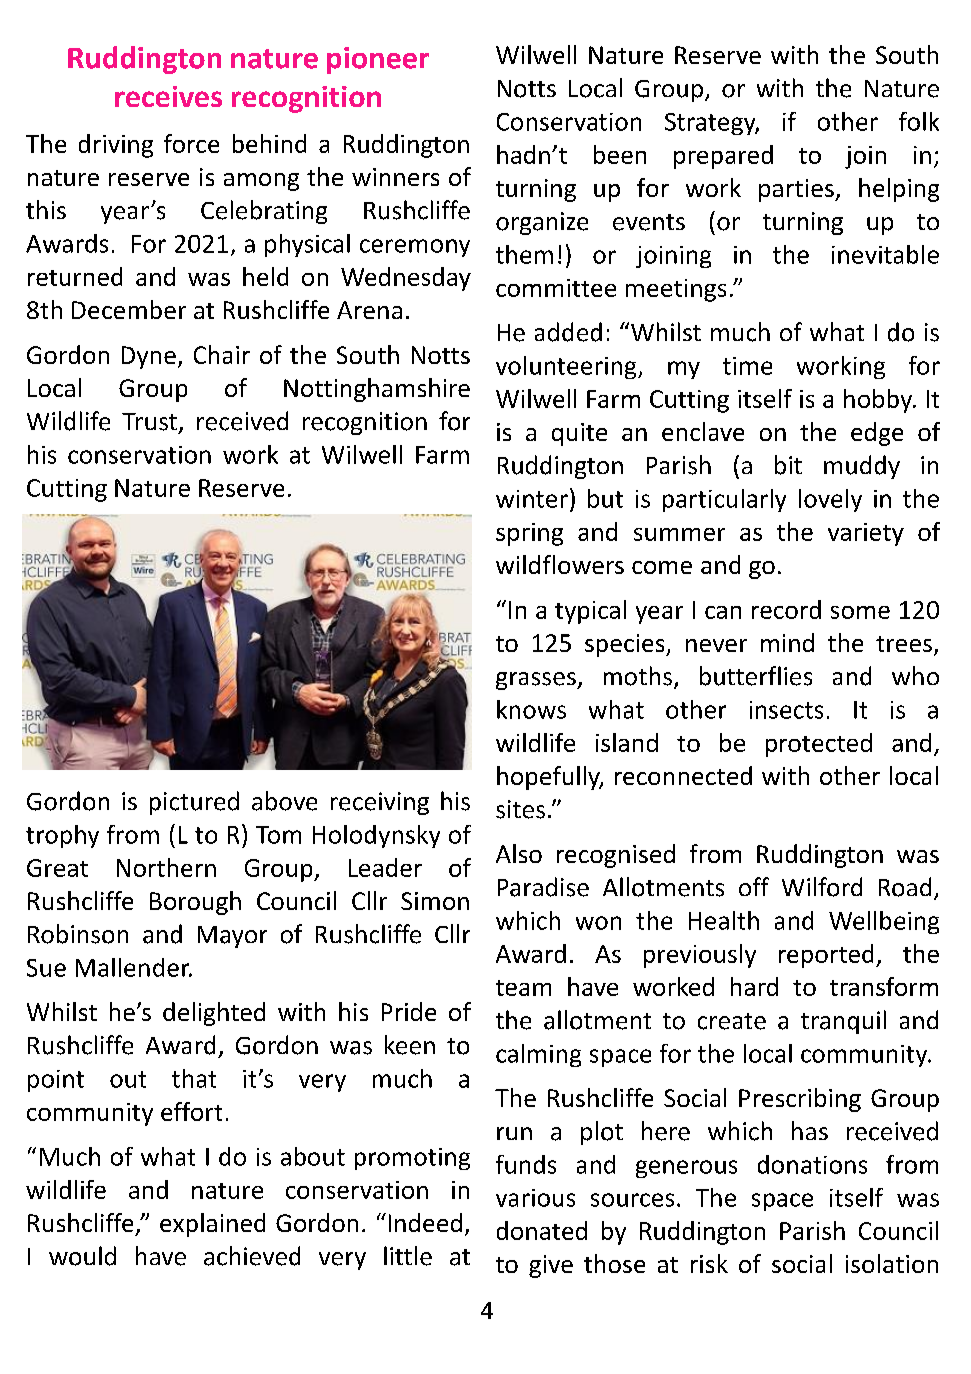  What do you see at coordinates (519, 853) in the screenshot?
I see `Also` at bounding box center [519, 853].
